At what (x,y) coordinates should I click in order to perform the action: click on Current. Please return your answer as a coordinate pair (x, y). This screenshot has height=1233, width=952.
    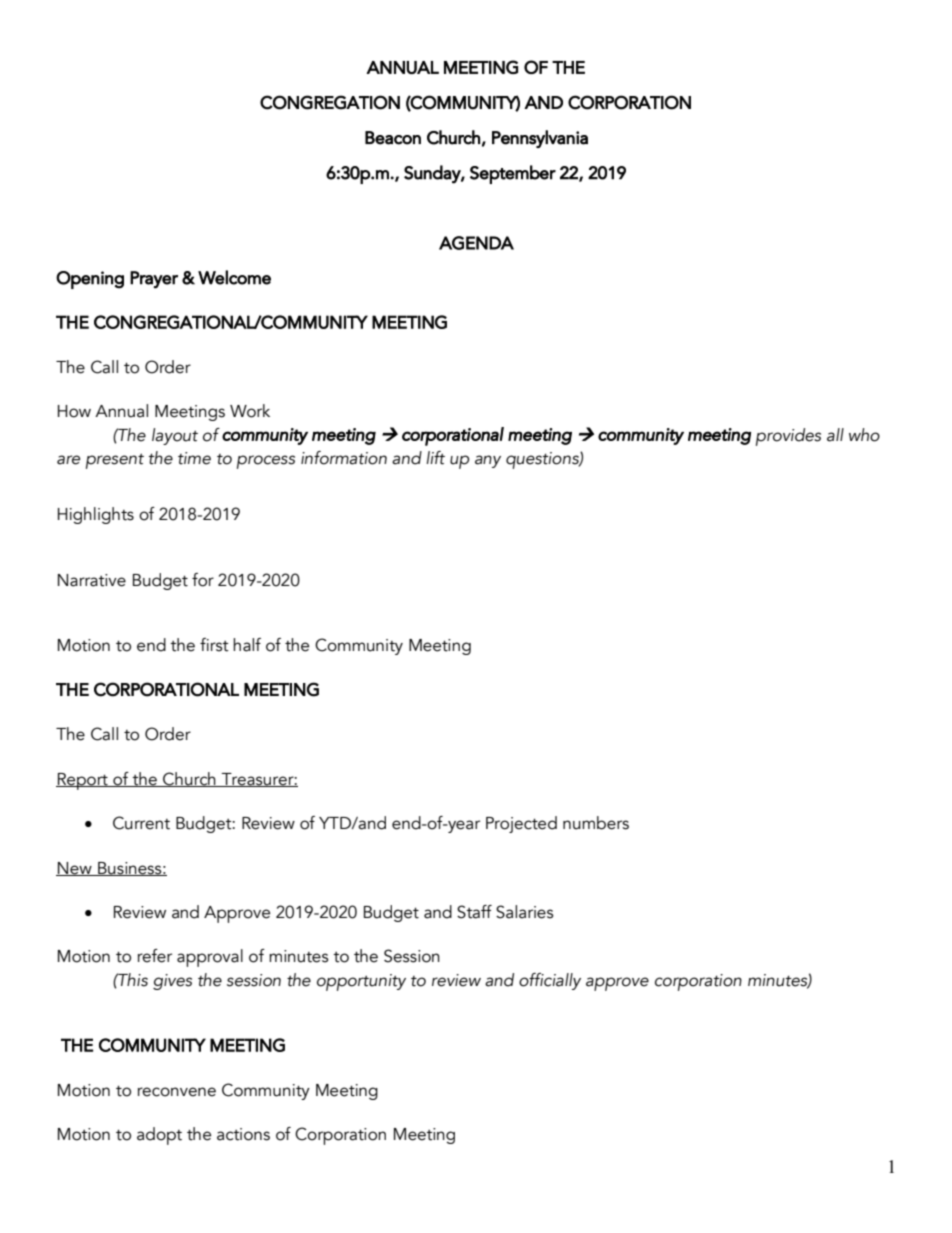
    Looking at the image, I should click on (141, 823).
